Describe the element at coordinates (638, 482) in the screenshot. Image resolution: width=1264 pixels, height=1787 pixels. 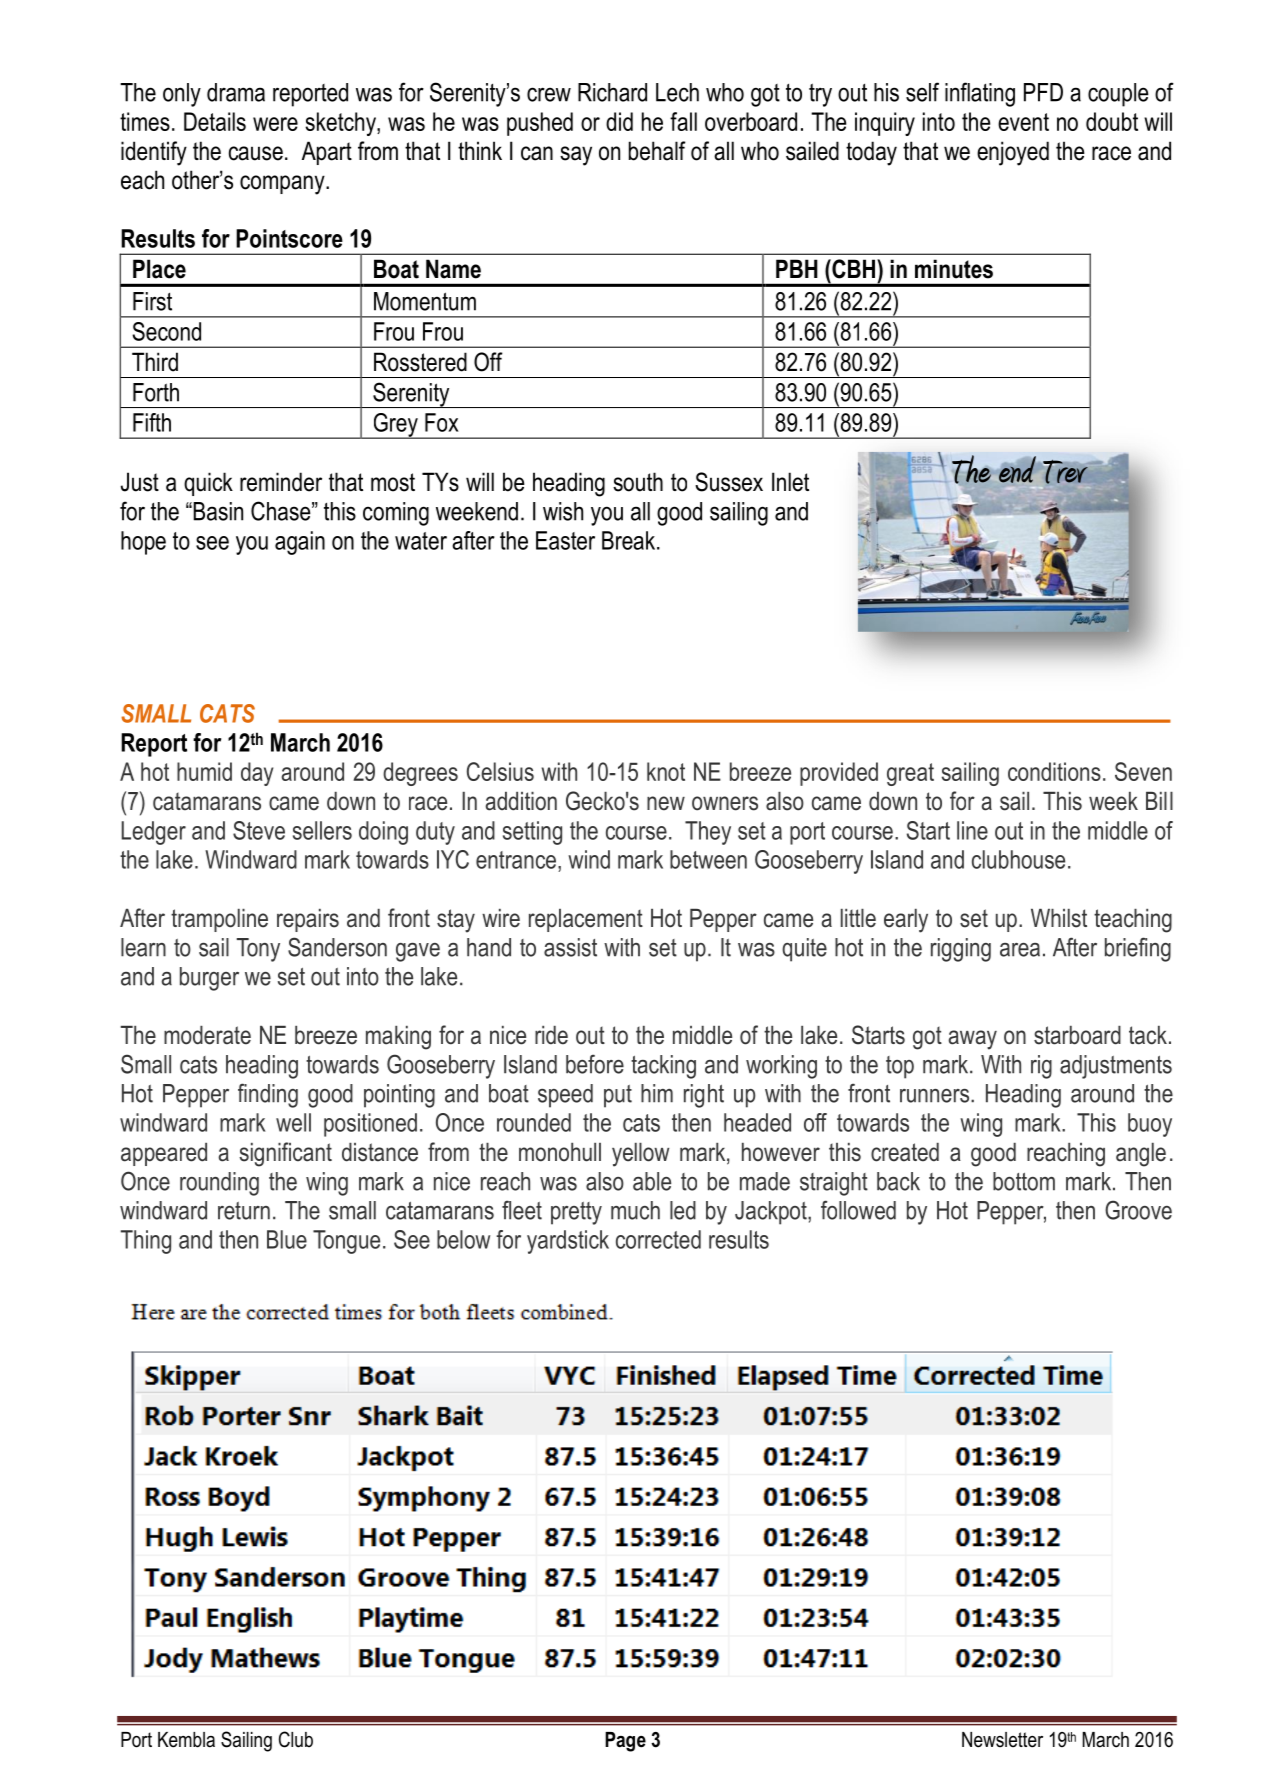
I see `south` at that location.
